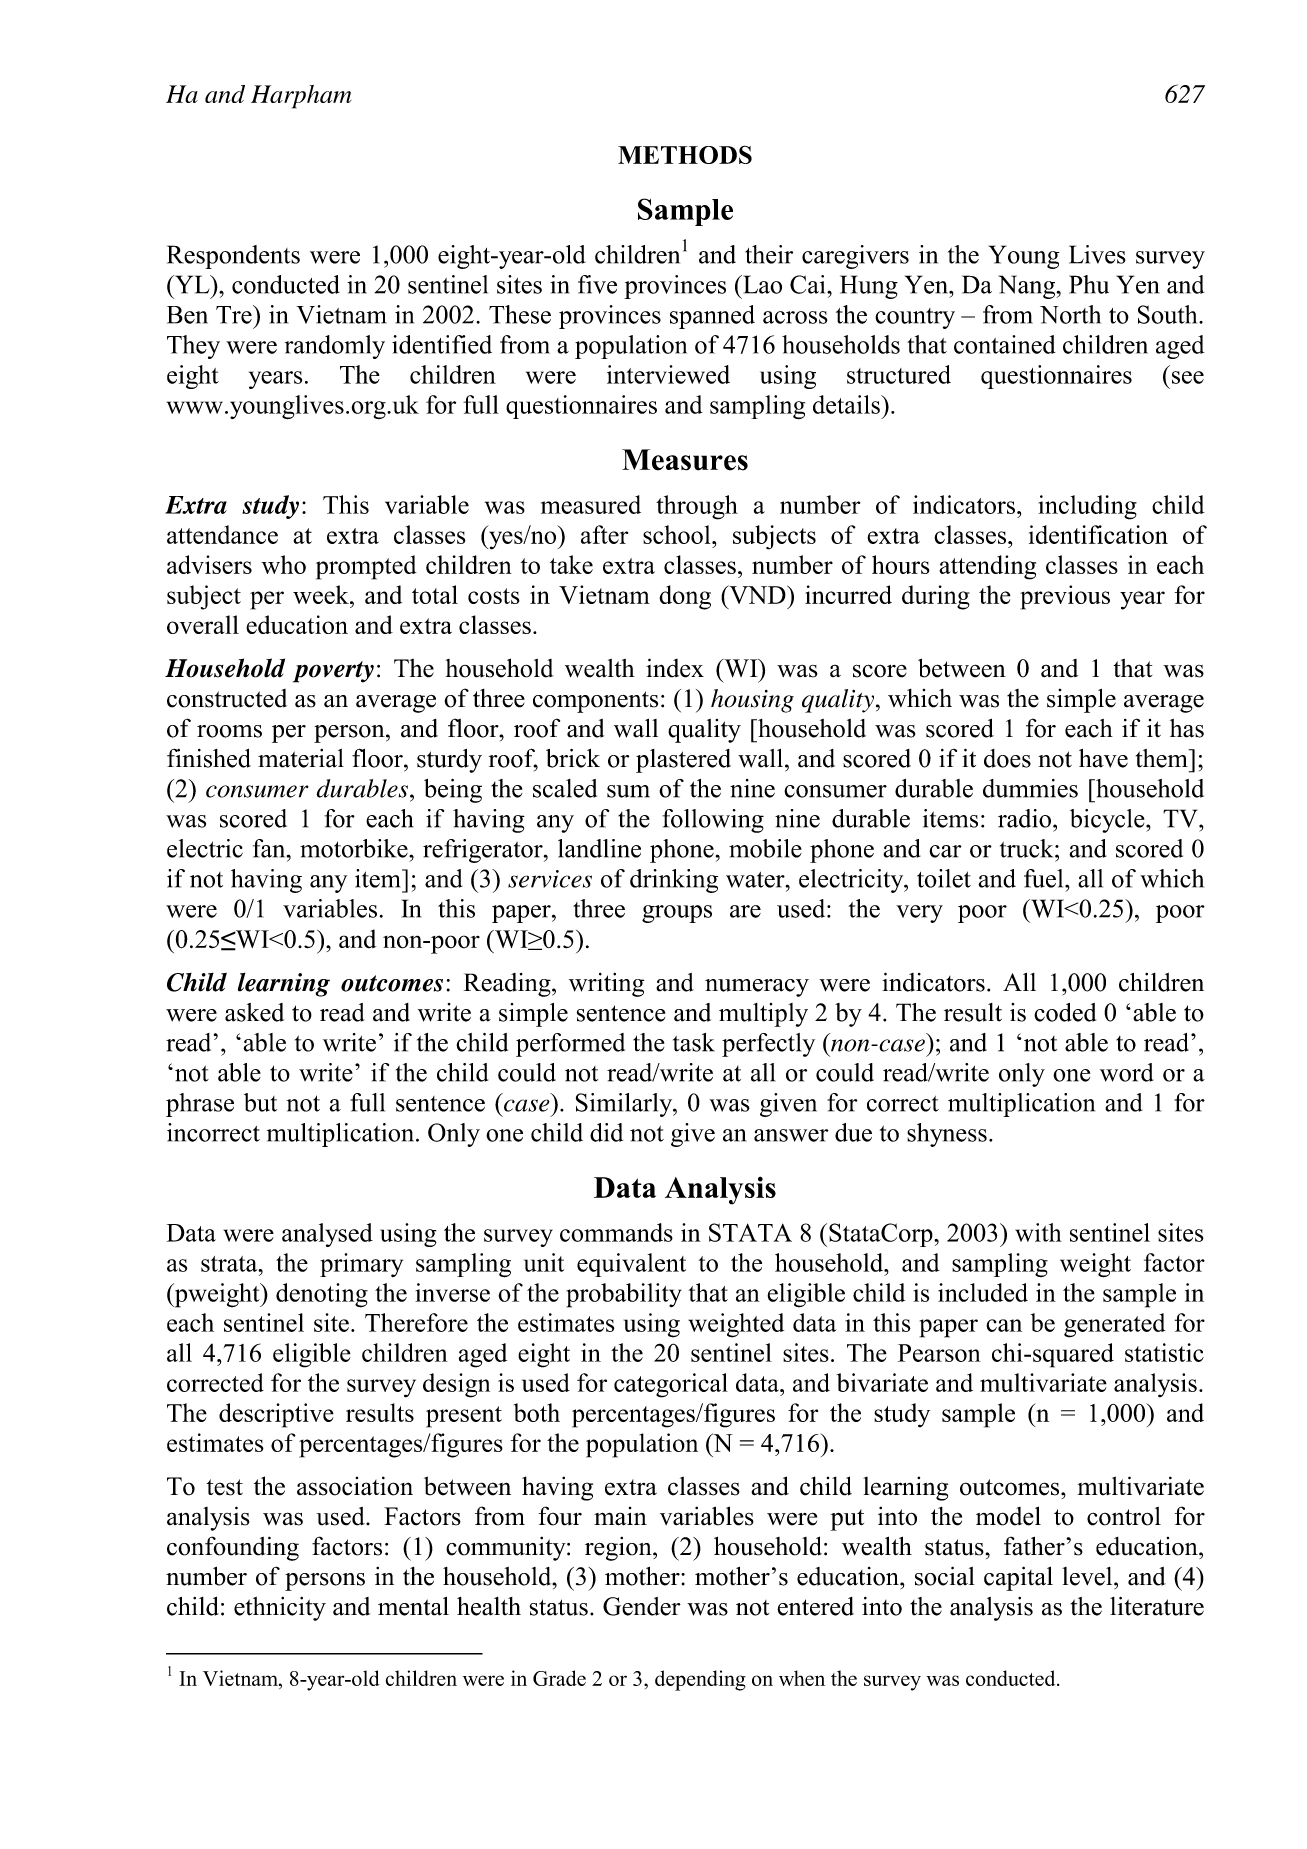 The height and width of the screenshot is (1849, 1307). I want to click on METHODS, so click(685, 154).
